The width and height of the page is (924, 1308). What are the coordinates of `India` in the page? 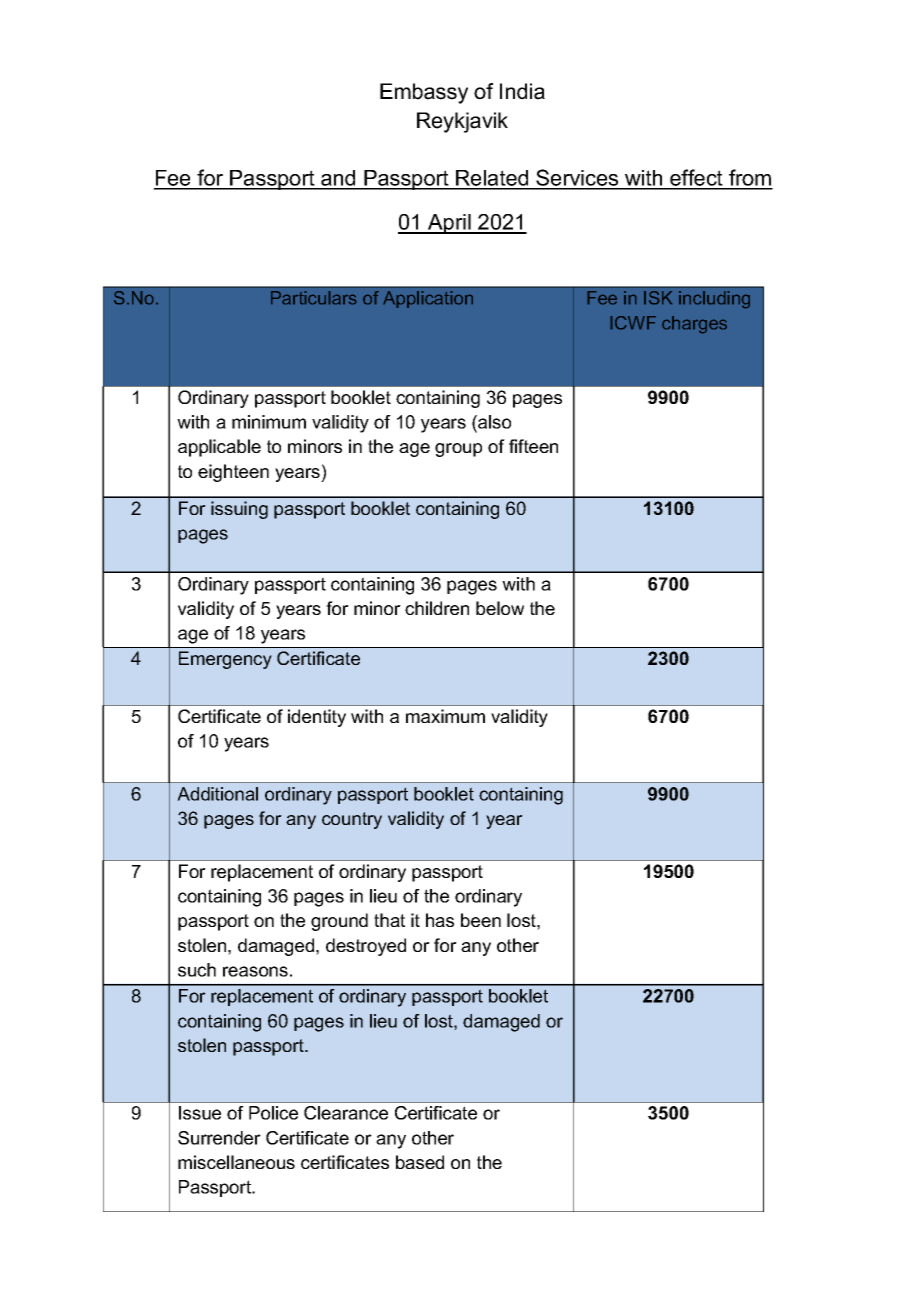 It's located at (522, 91).
